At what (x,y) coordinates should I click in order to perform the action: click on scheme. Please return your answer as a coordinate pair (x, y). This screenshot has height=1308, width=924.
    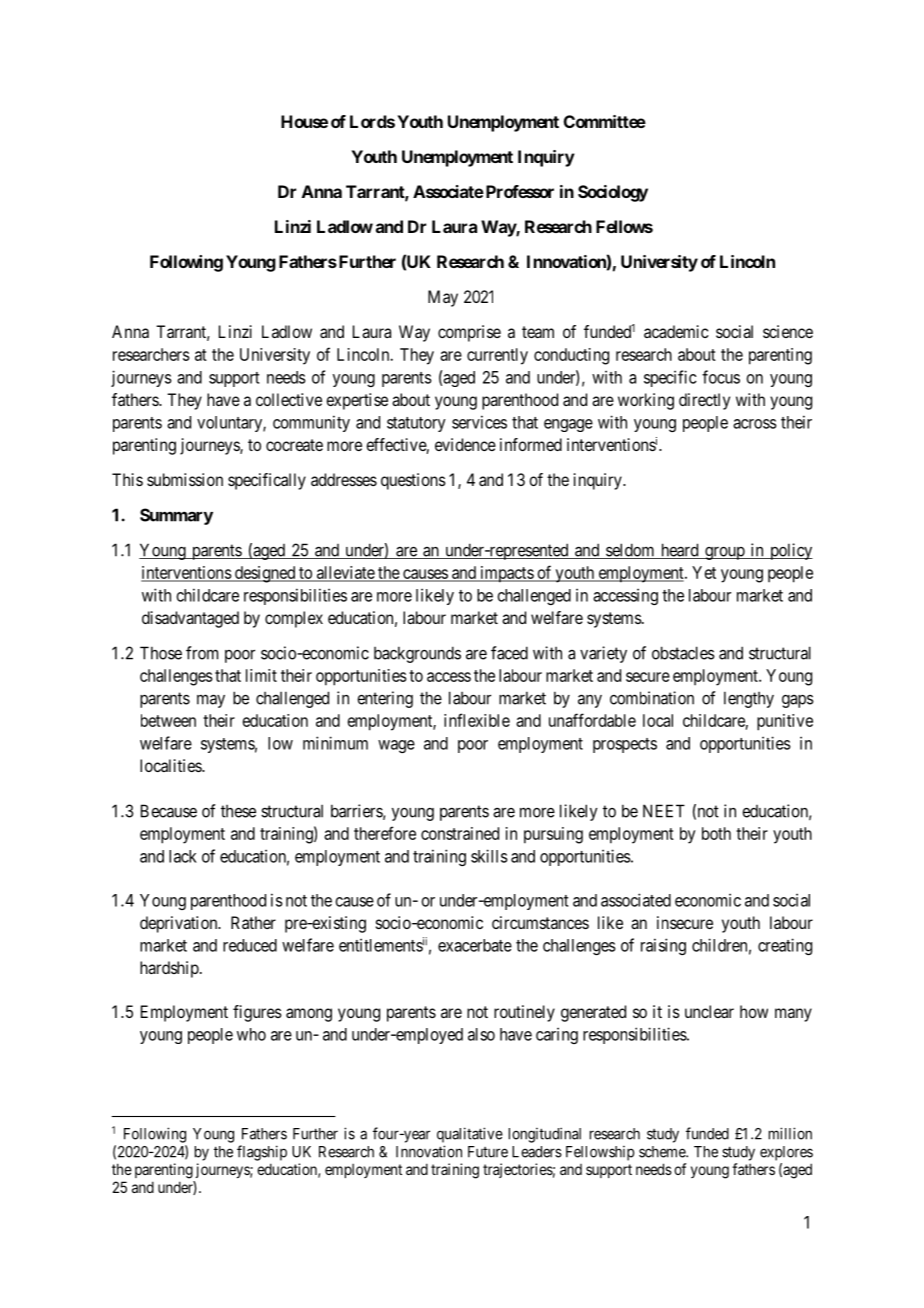
    Looking at the image, I should click on (663, 1152).
